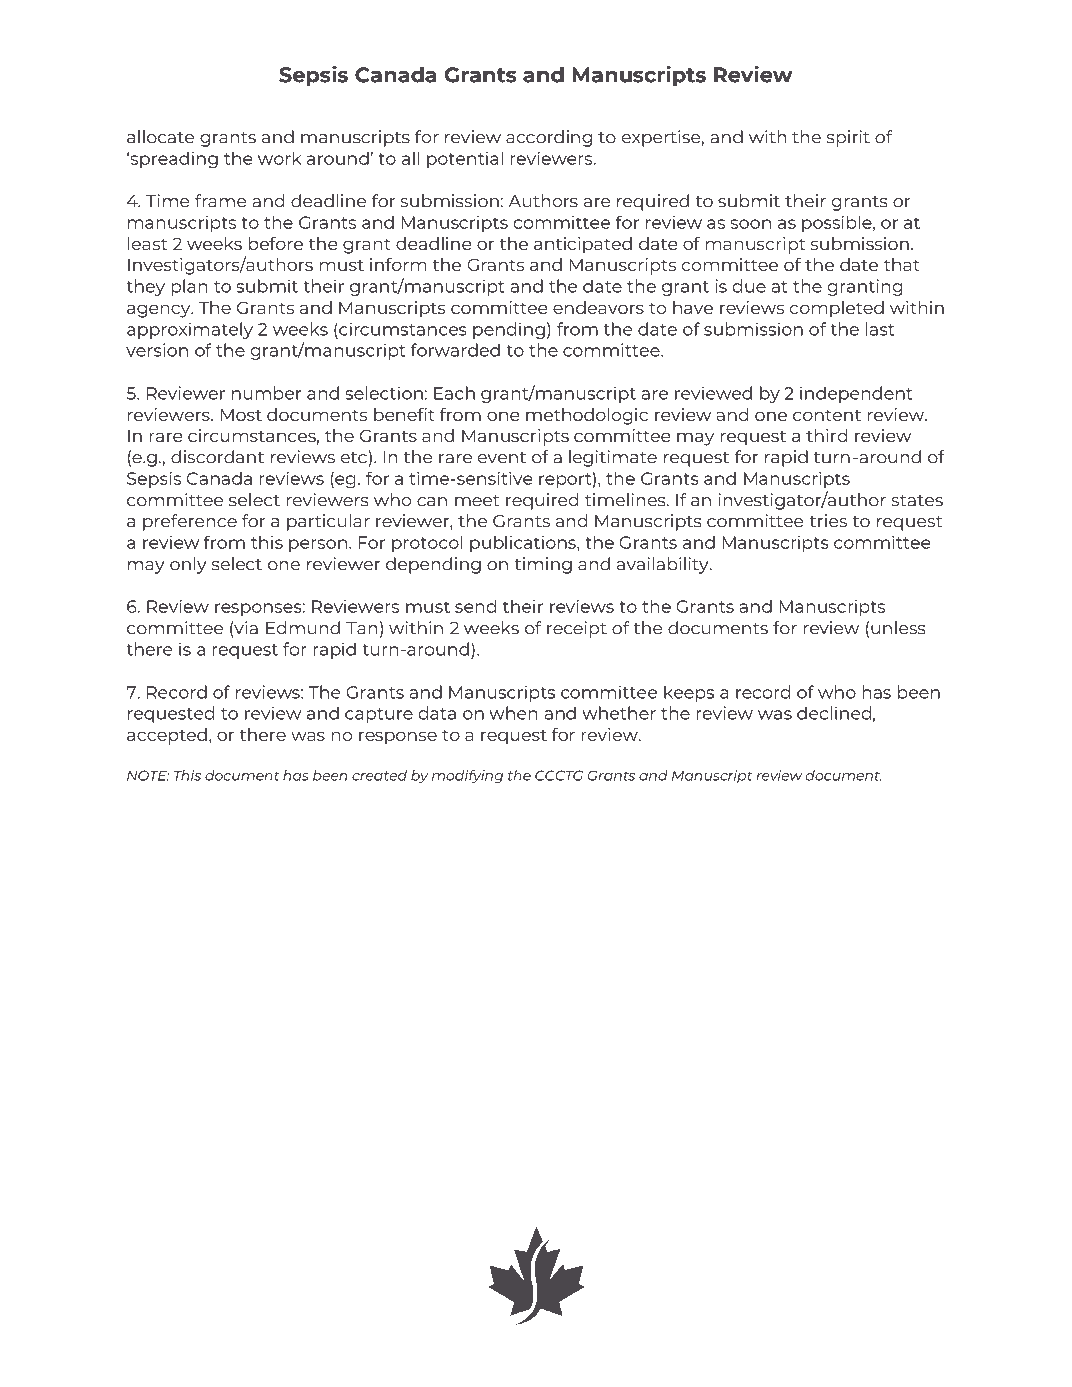 The image size is (1072, 1387). I want to click on endeavors, so click(598, 307).
